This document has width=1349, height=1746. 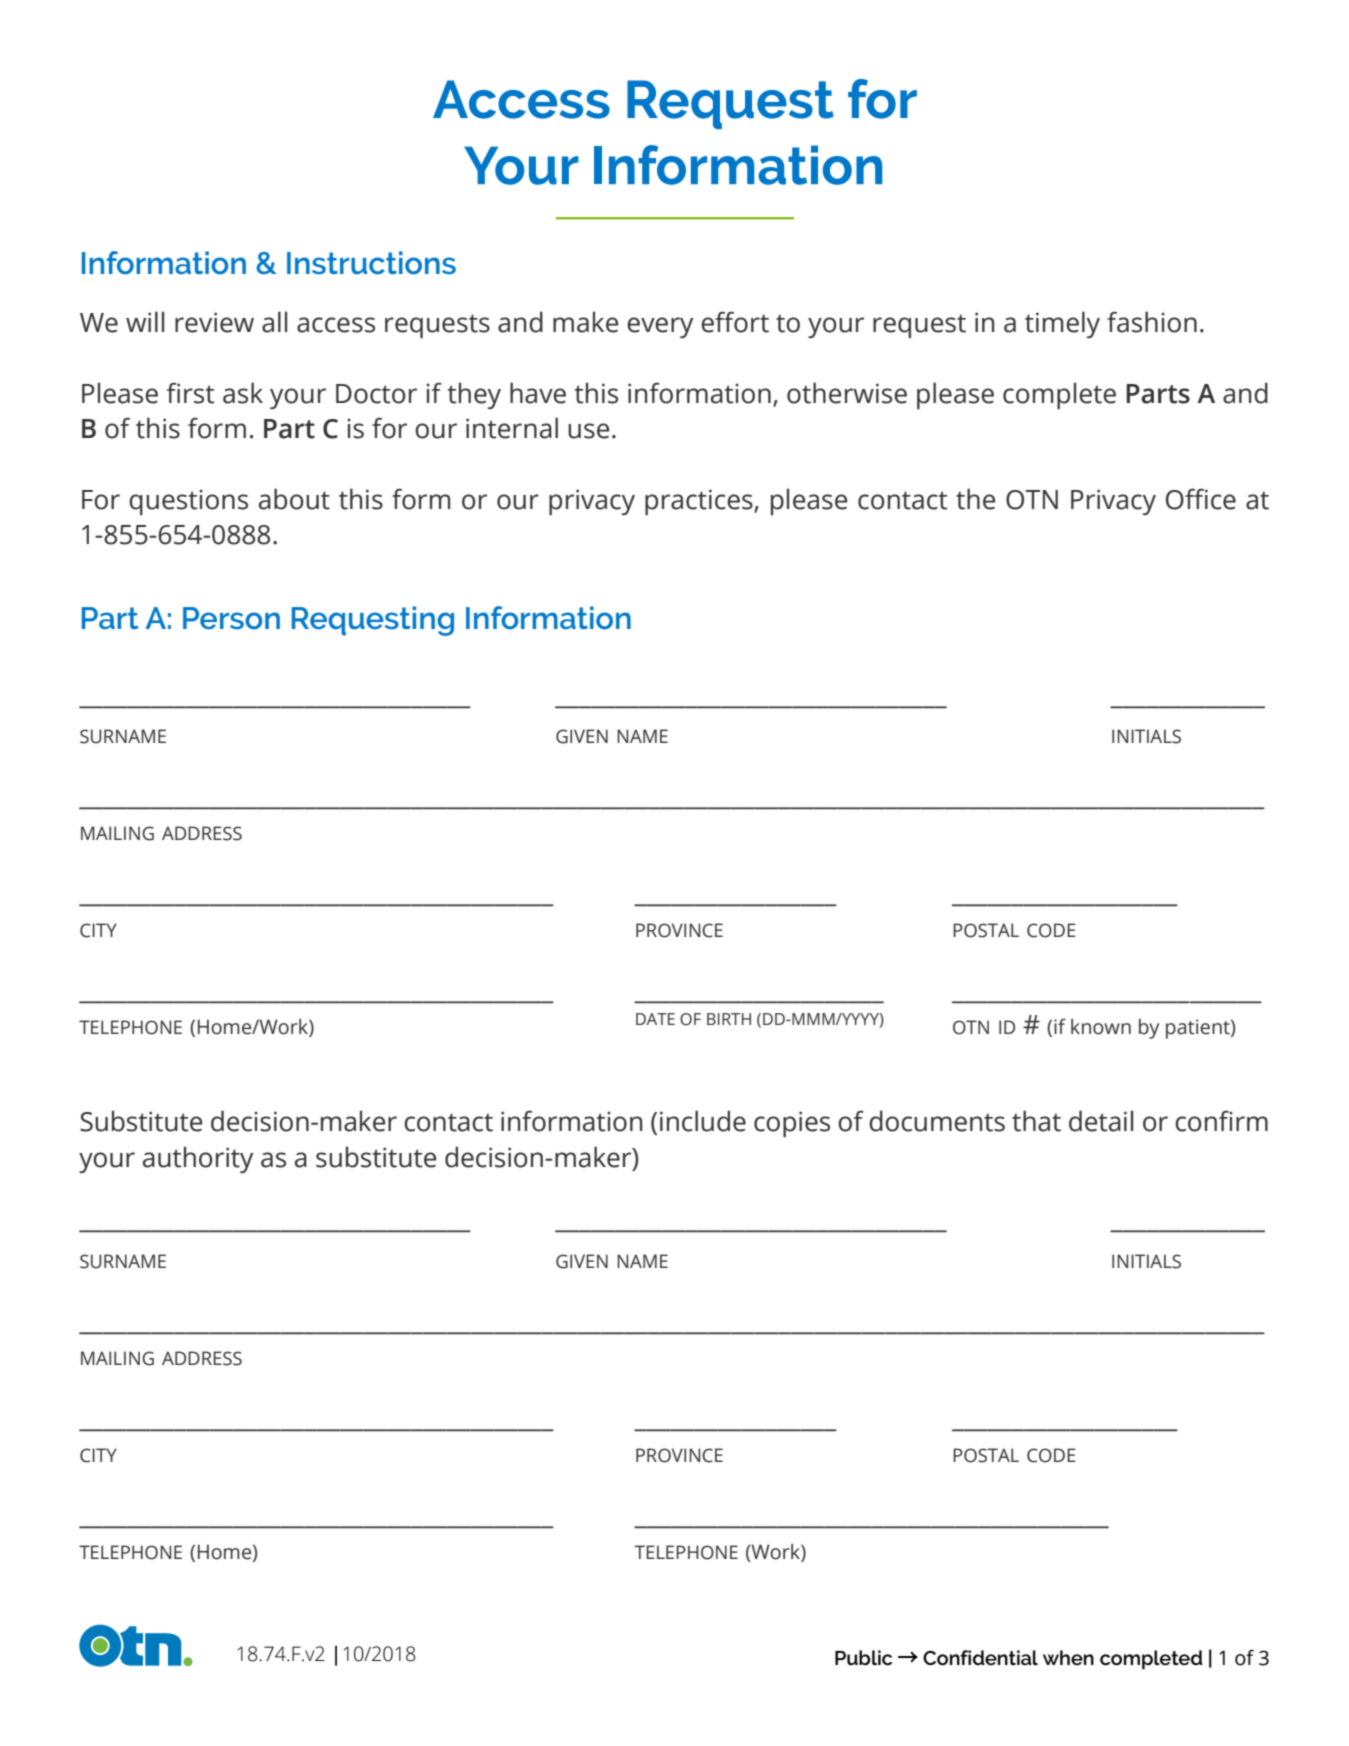 What do you see at coordinates (679, 1455) in the document?
I see `province` at bounding box center [679, 1455].
